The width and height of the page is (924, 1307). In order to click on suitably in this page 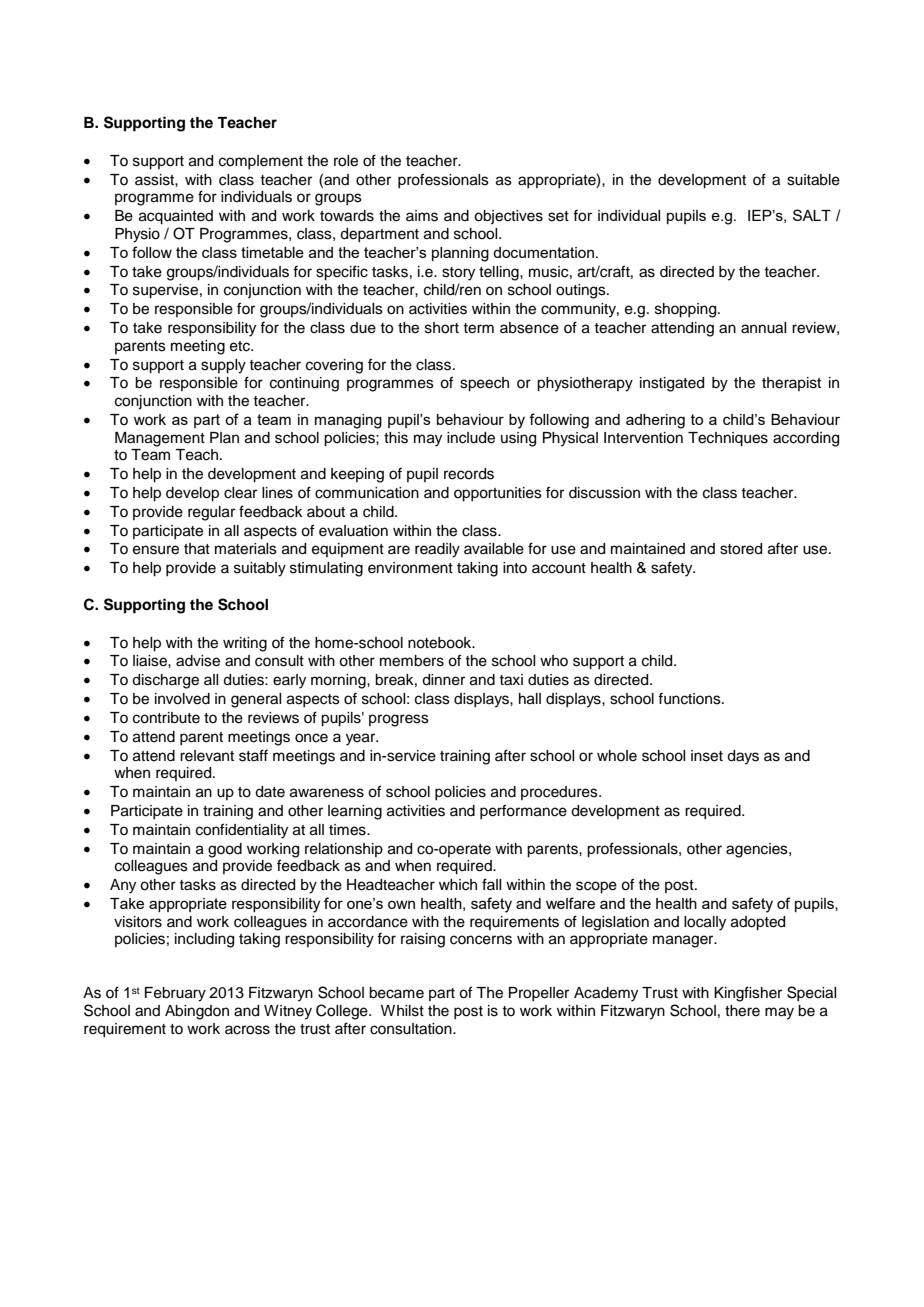, I will do `click(260, 569)`.
